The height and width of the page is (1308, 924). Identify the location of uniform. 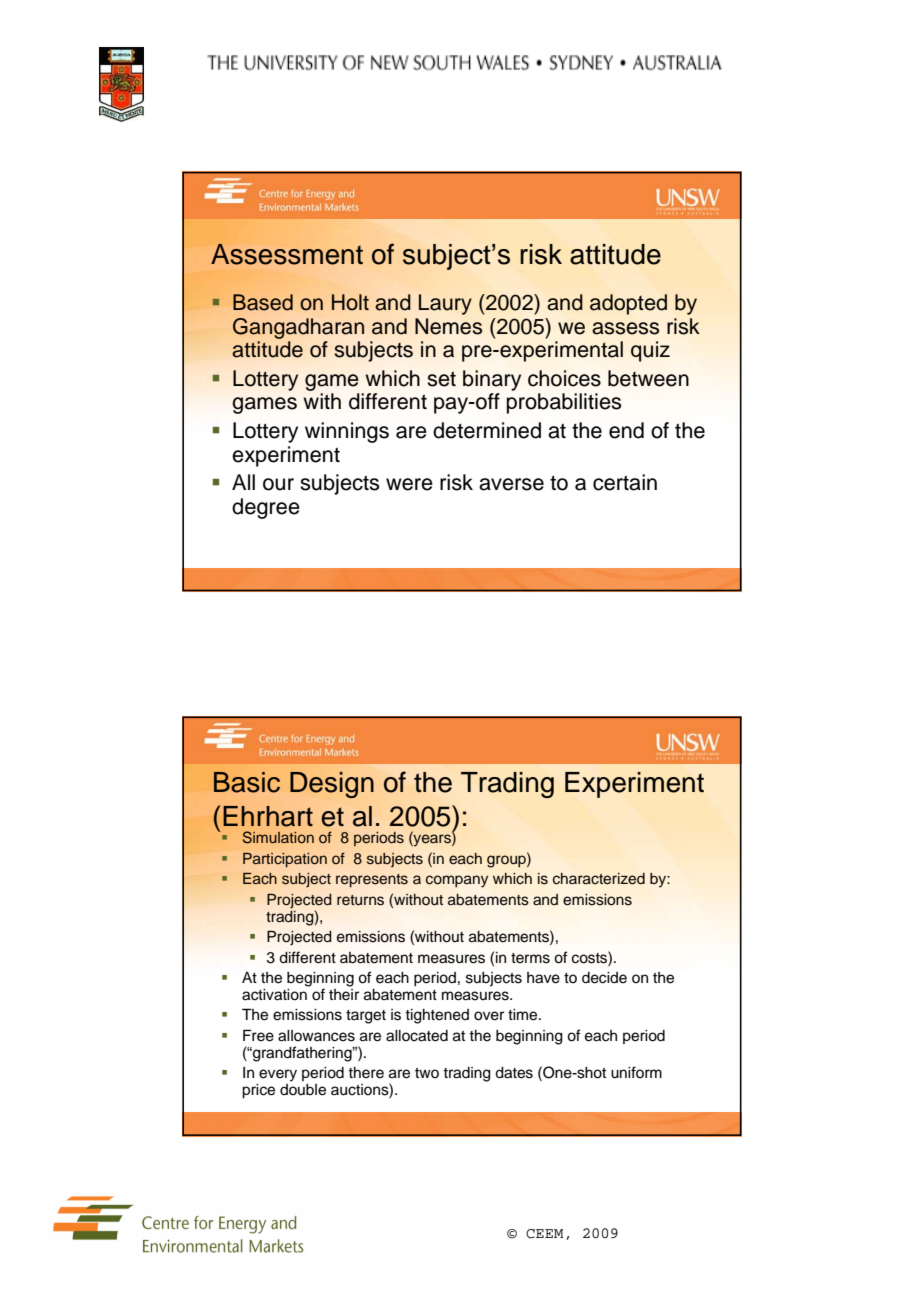
(636, 1072).
